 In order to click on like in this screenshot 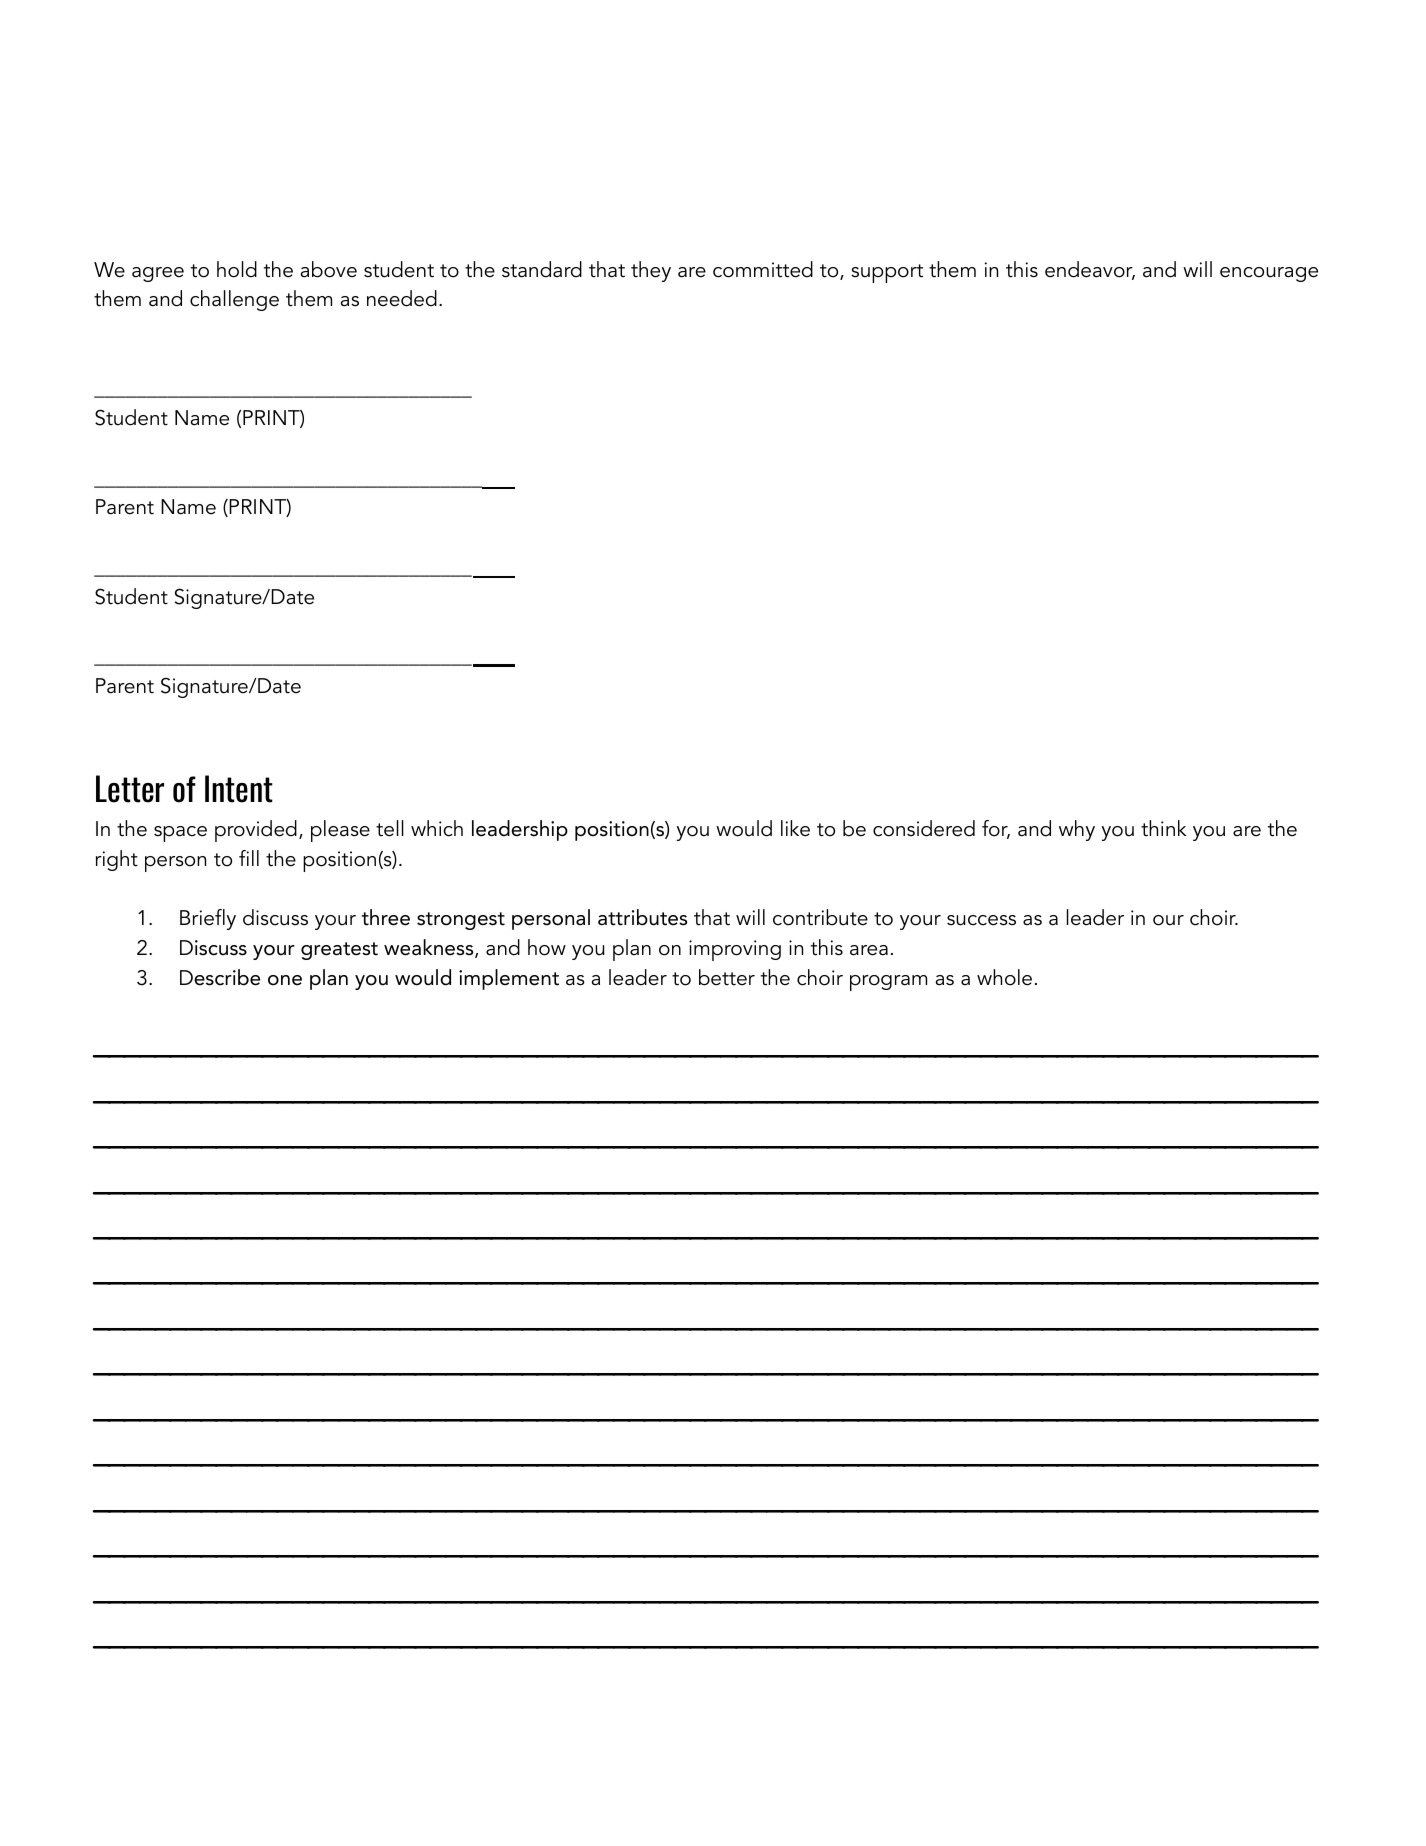, I will do `click(795, 828)`.
